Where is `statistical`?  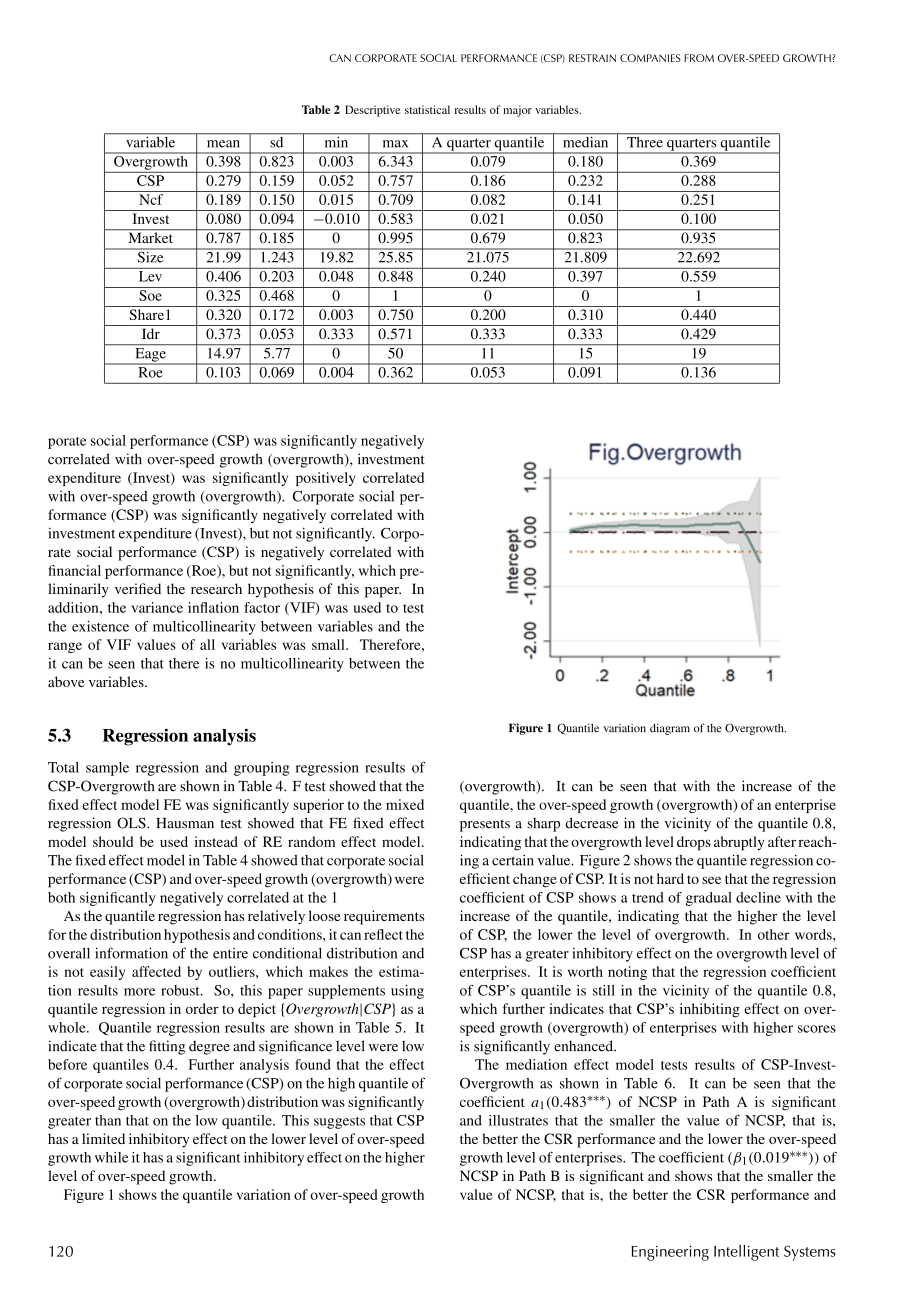 statistical is located at coordinates (427, 109).
